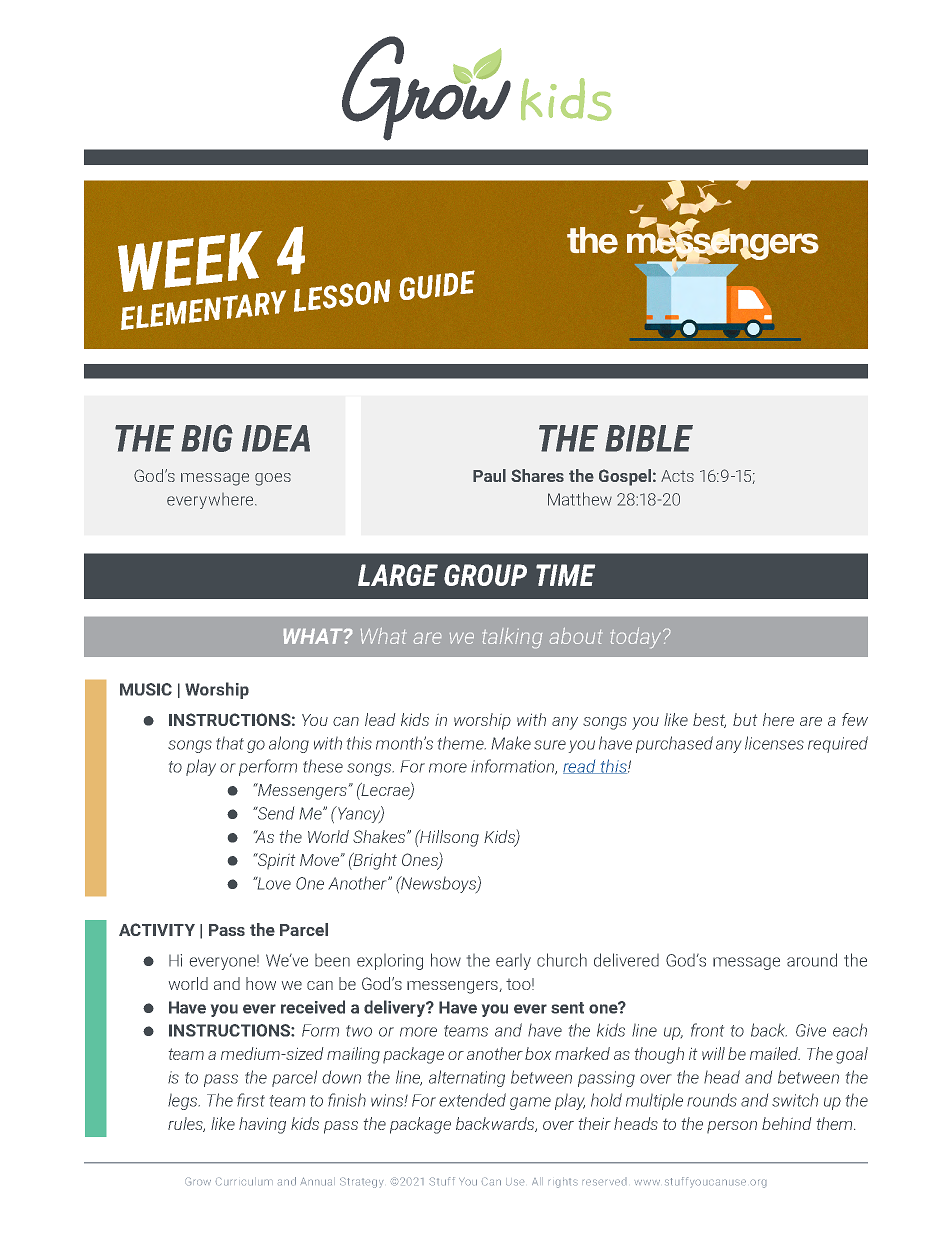  What do you see at coordinates (511, 743) in the screenshot?
I see `Make` at bounding box center [511, 743].
